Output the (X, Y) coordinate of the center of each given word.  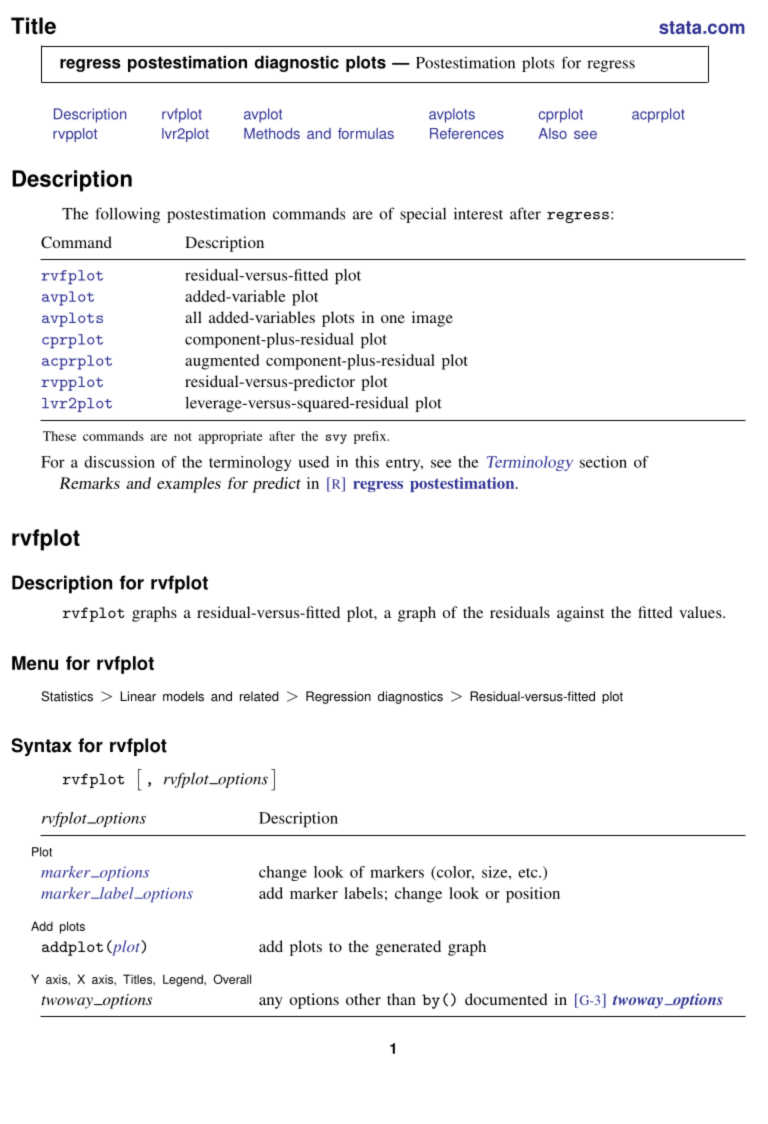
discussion (119, 462)
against (580, 614)
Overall (232, 979)
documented (506, 999)
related (259, 696)
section (603, 462)
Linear (138, 696)
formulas (366, 133)
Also (553, 133)
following (127, 215)
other (363, 999)
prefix (371, 437)
